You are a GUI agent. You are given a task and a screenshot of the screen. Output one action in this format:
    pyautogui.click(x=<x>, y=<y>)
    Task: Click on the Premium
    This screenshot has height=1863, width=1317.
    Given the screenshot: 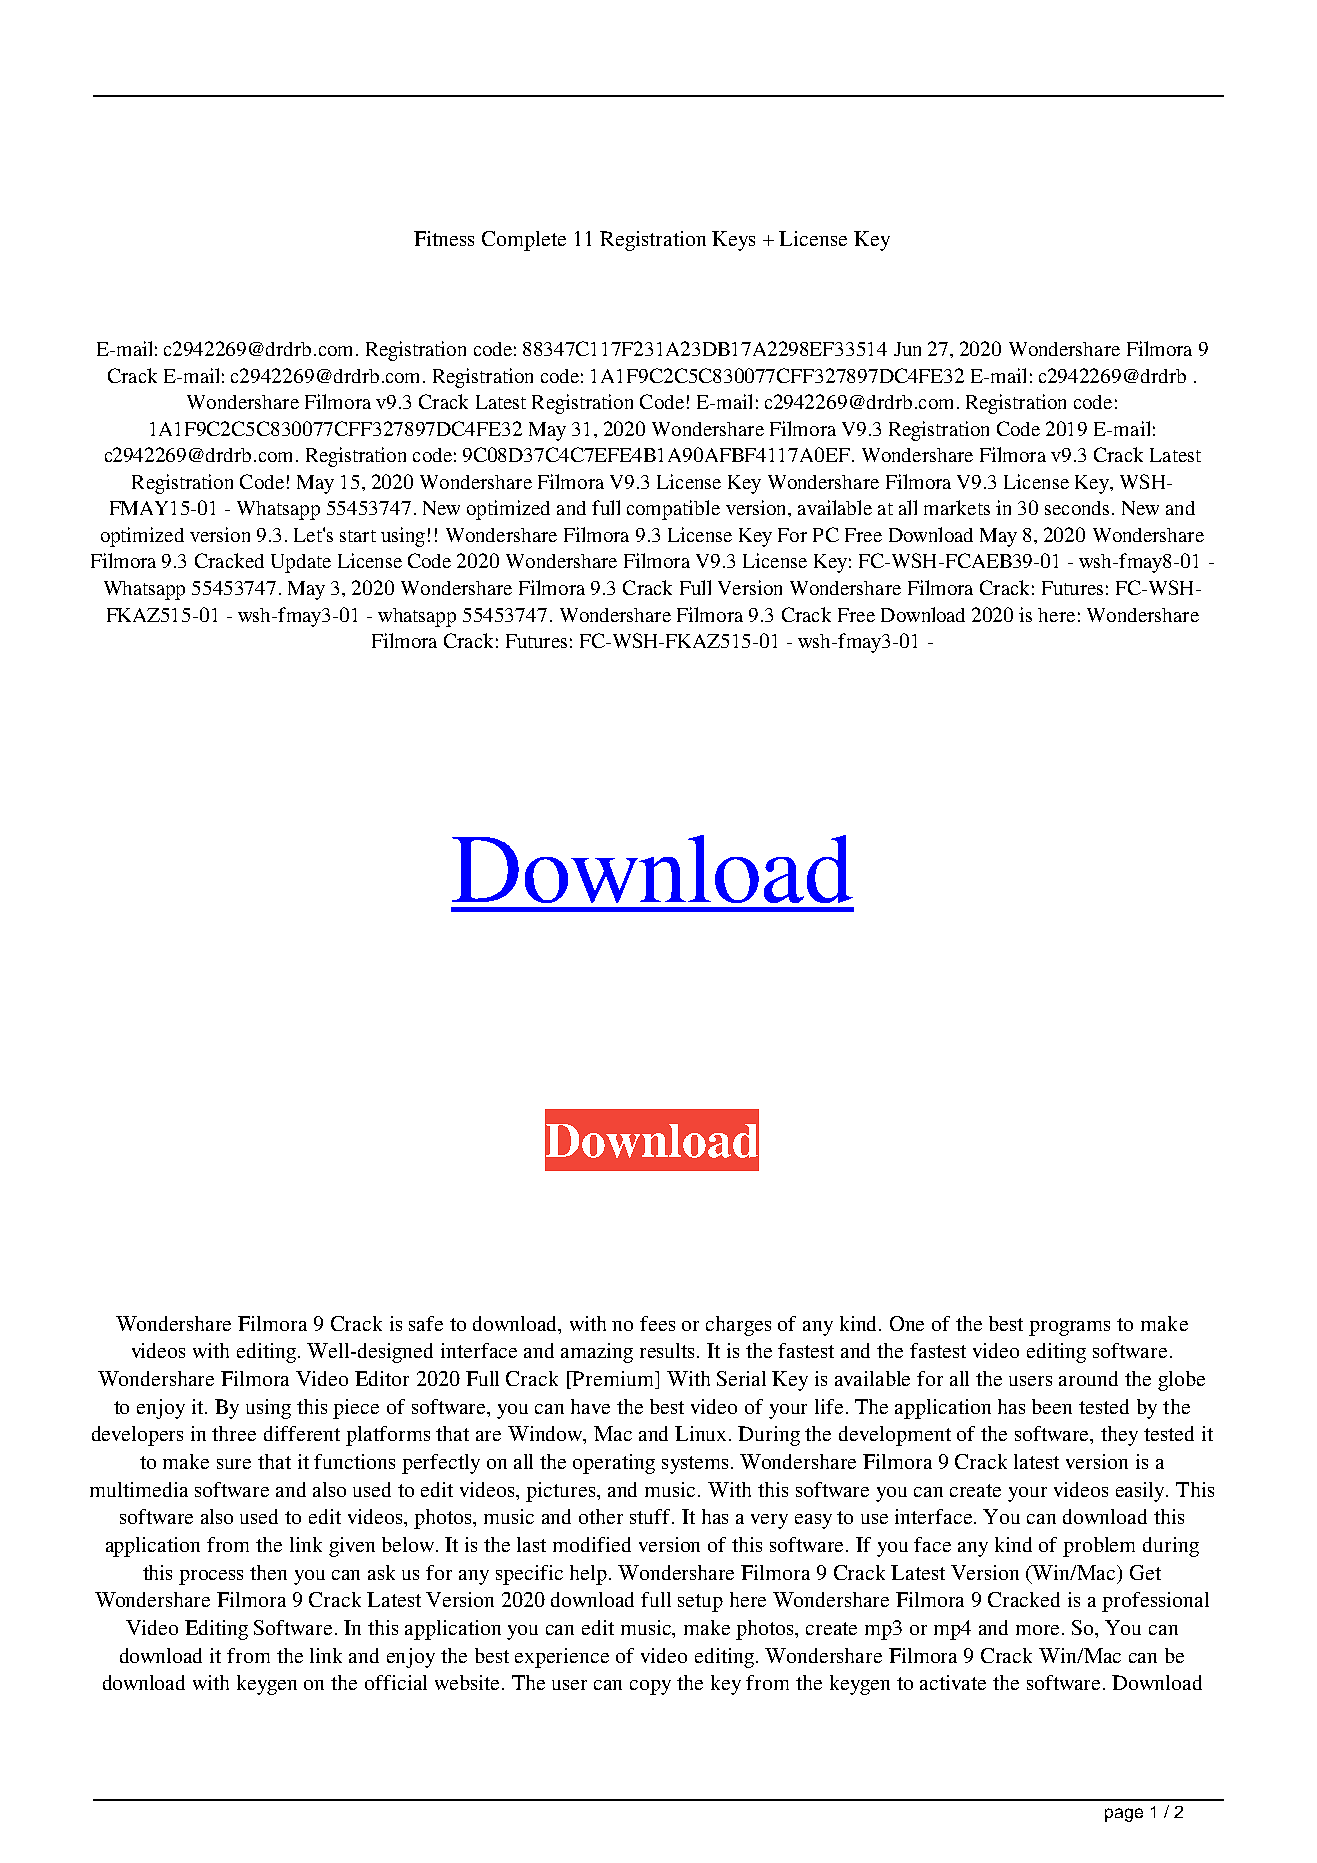 What is the action you would take?
    pyautogui.click(x=613, y=1380)
